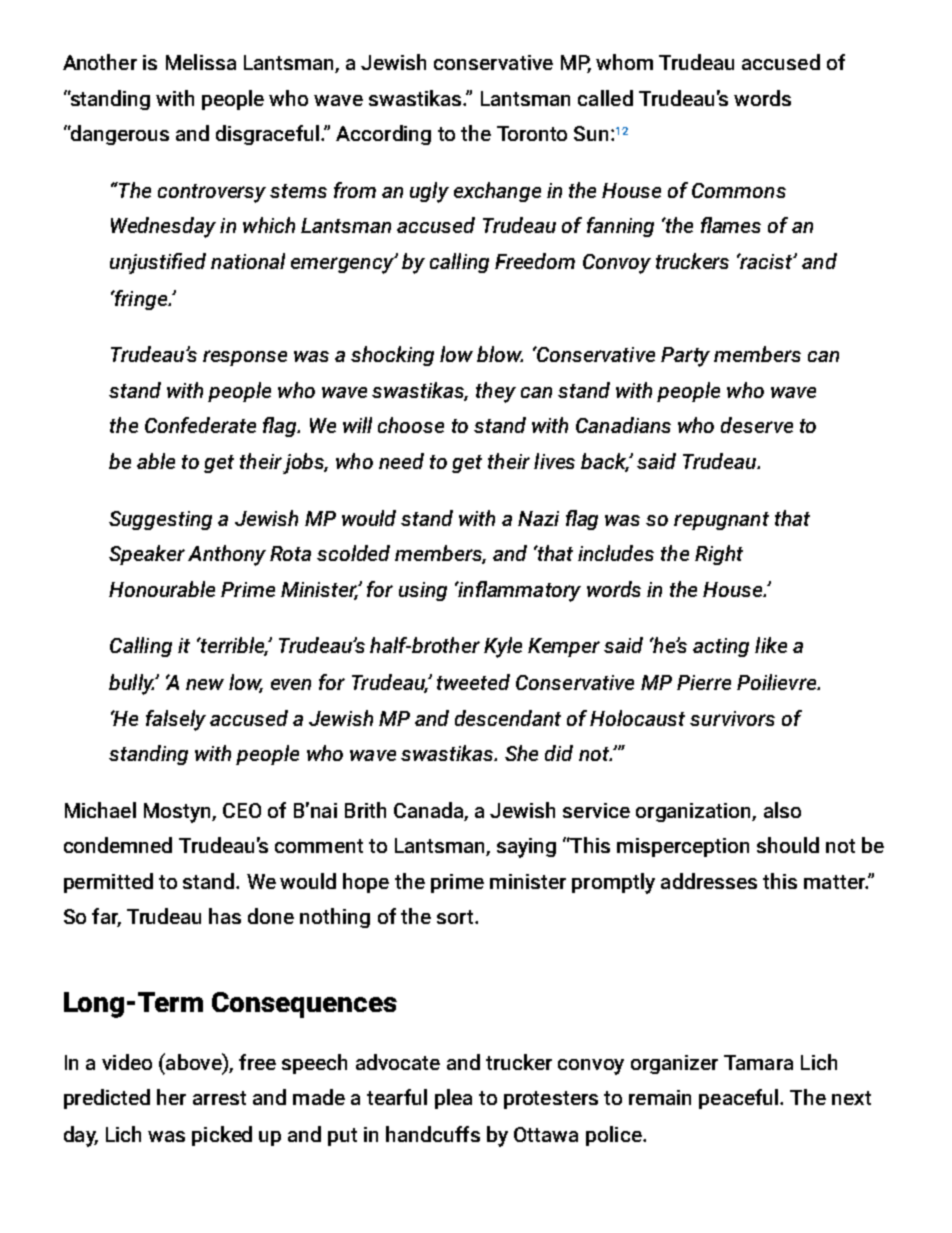 The image size is (952, 1233). Describe the element at coordinates (219, 1098) in the screenshot. I see `arrest` at that location.
